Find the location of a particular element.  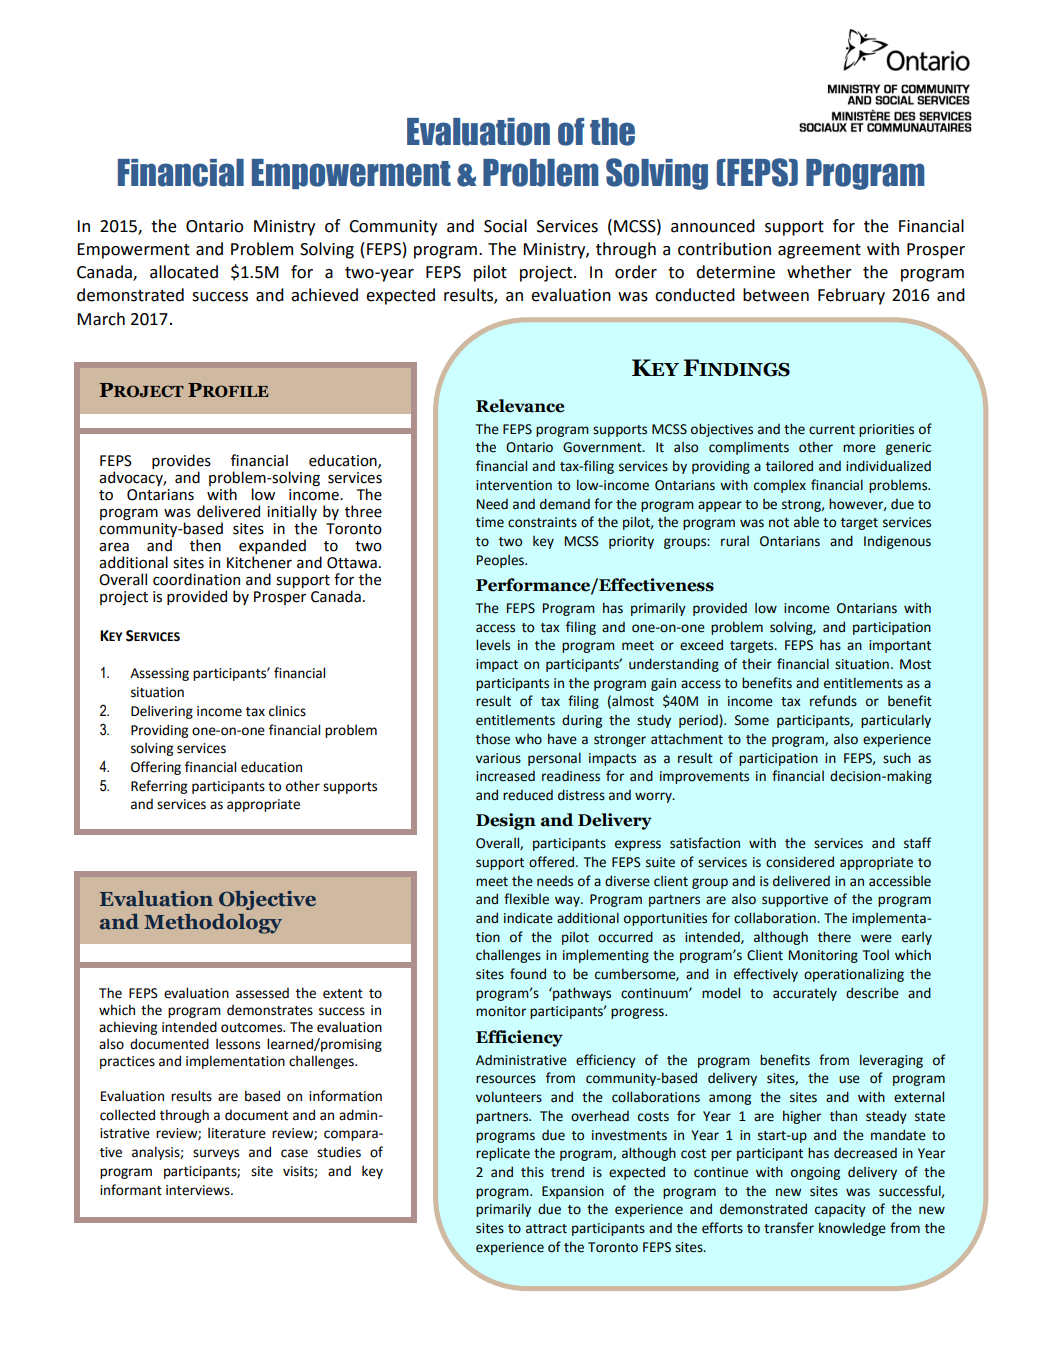

who is located at coordinates (528, 739).
